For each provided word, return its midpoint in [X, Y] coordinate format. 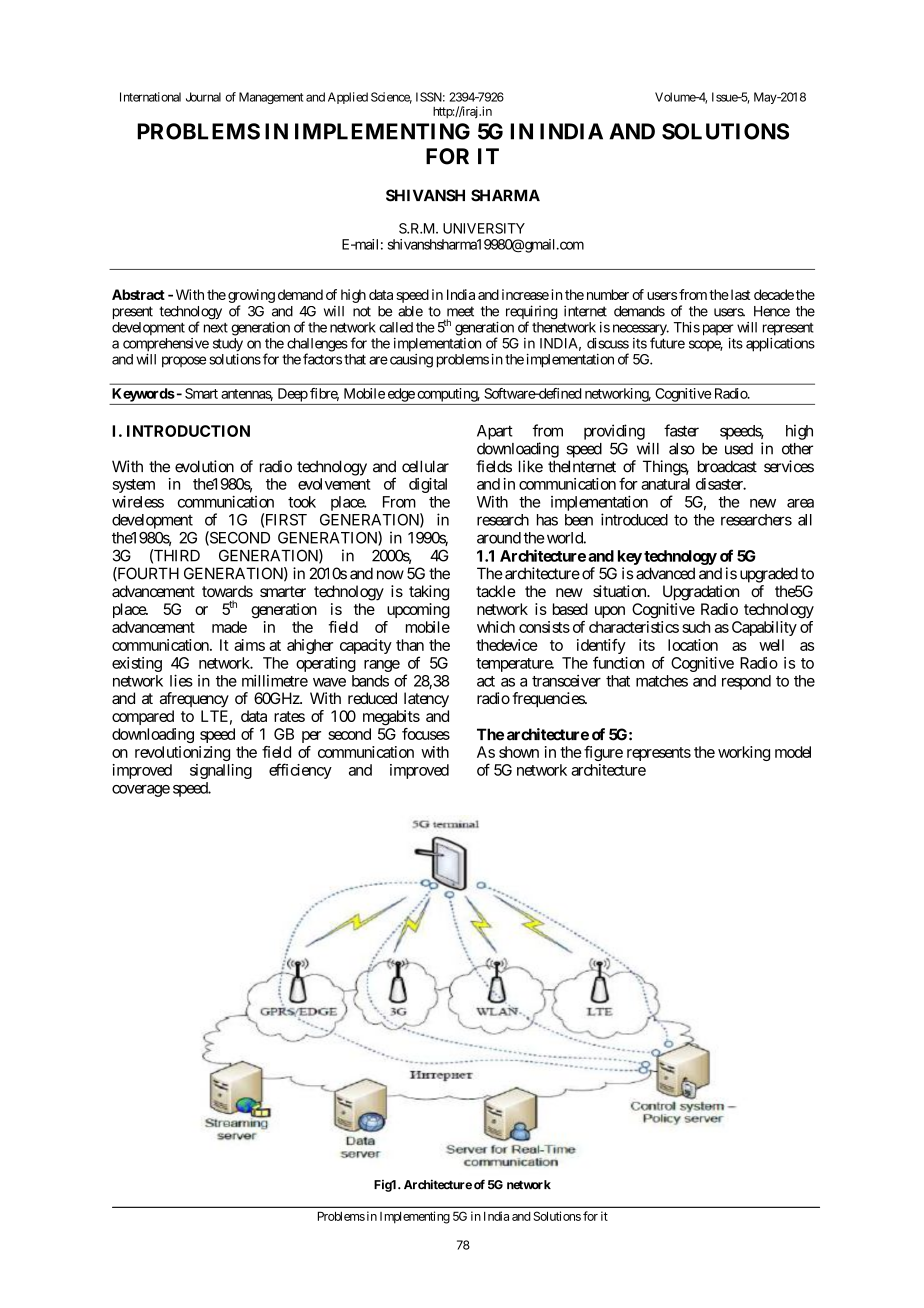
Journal [203, 97]
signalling [221, 771]
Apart [495, 432]
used [739, 449]
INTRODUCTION [188, 431]
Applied [348, 98]
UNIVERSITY [484, 228]
